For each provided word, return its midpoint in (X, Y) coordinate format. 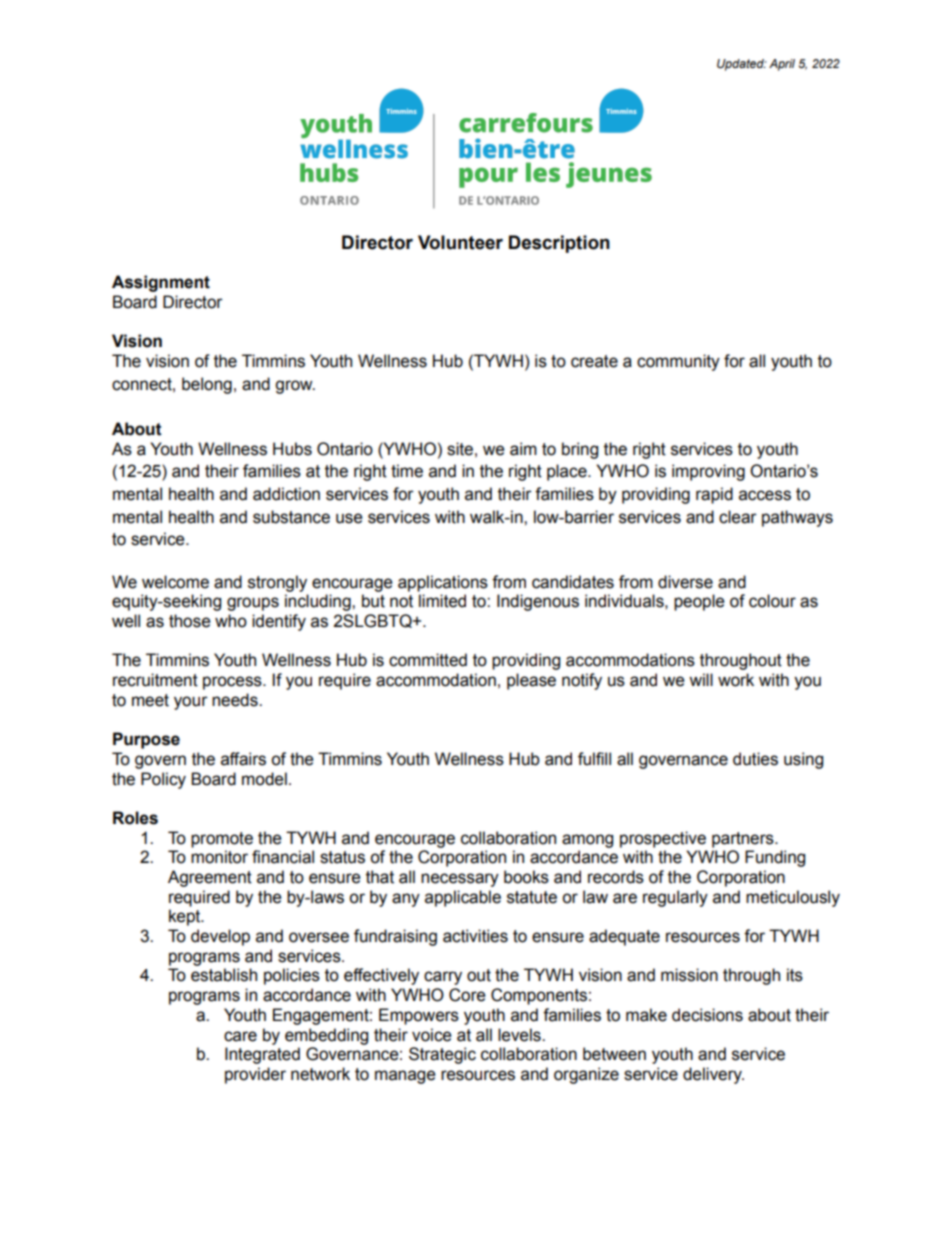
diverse (685, 582)
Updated (741, 65)
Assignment (161, 283)
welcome (175, 582)
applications (443, 583)
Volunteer (460, 242)
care (240, 1036)
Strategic (442, 1055)
